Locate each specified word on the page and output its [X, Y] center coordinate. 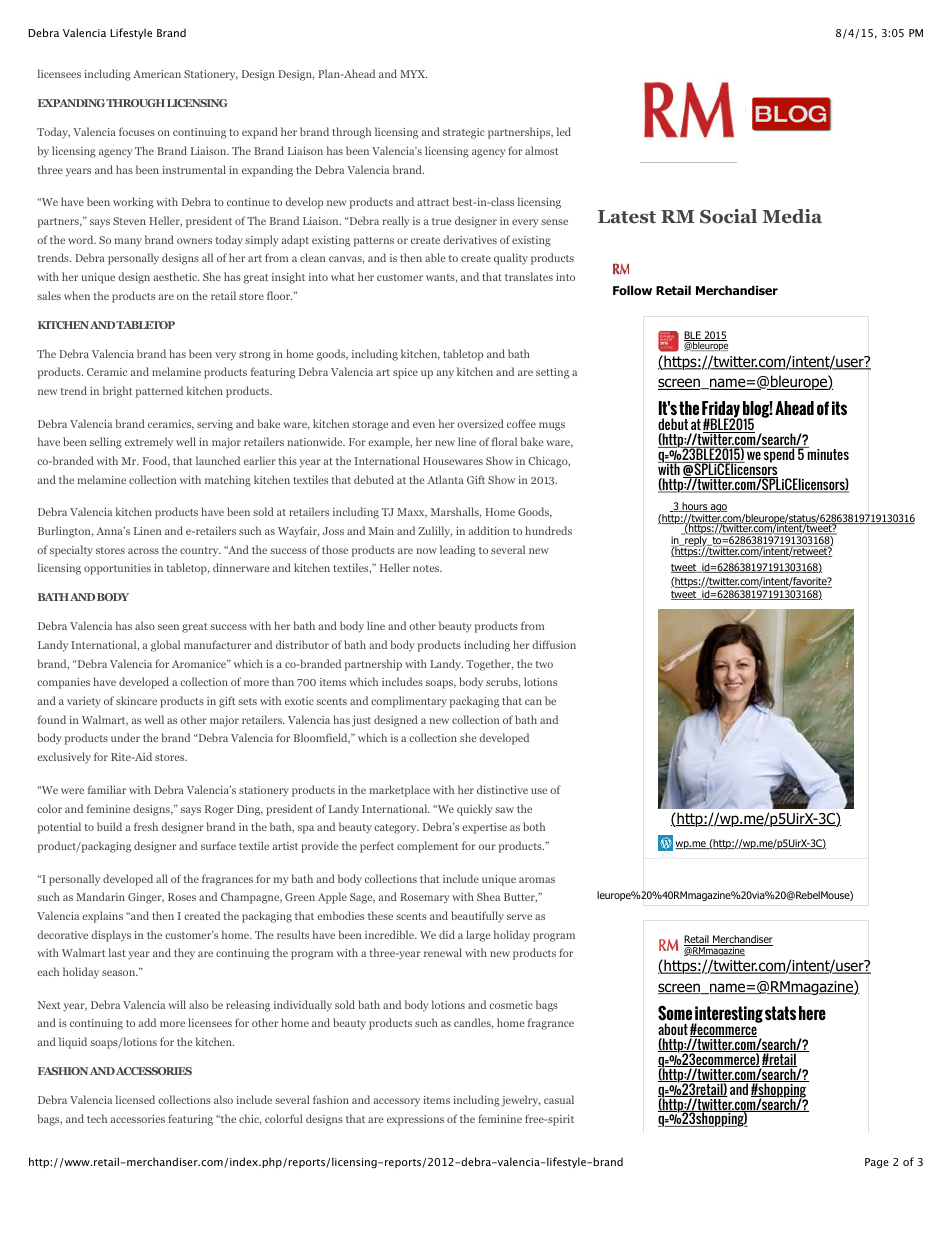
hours [695, 507]
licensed [135, 1099]
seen [168, 627]
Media [792, 216]
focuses [137, 131]
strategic [464, 133]
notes [427, 568]
